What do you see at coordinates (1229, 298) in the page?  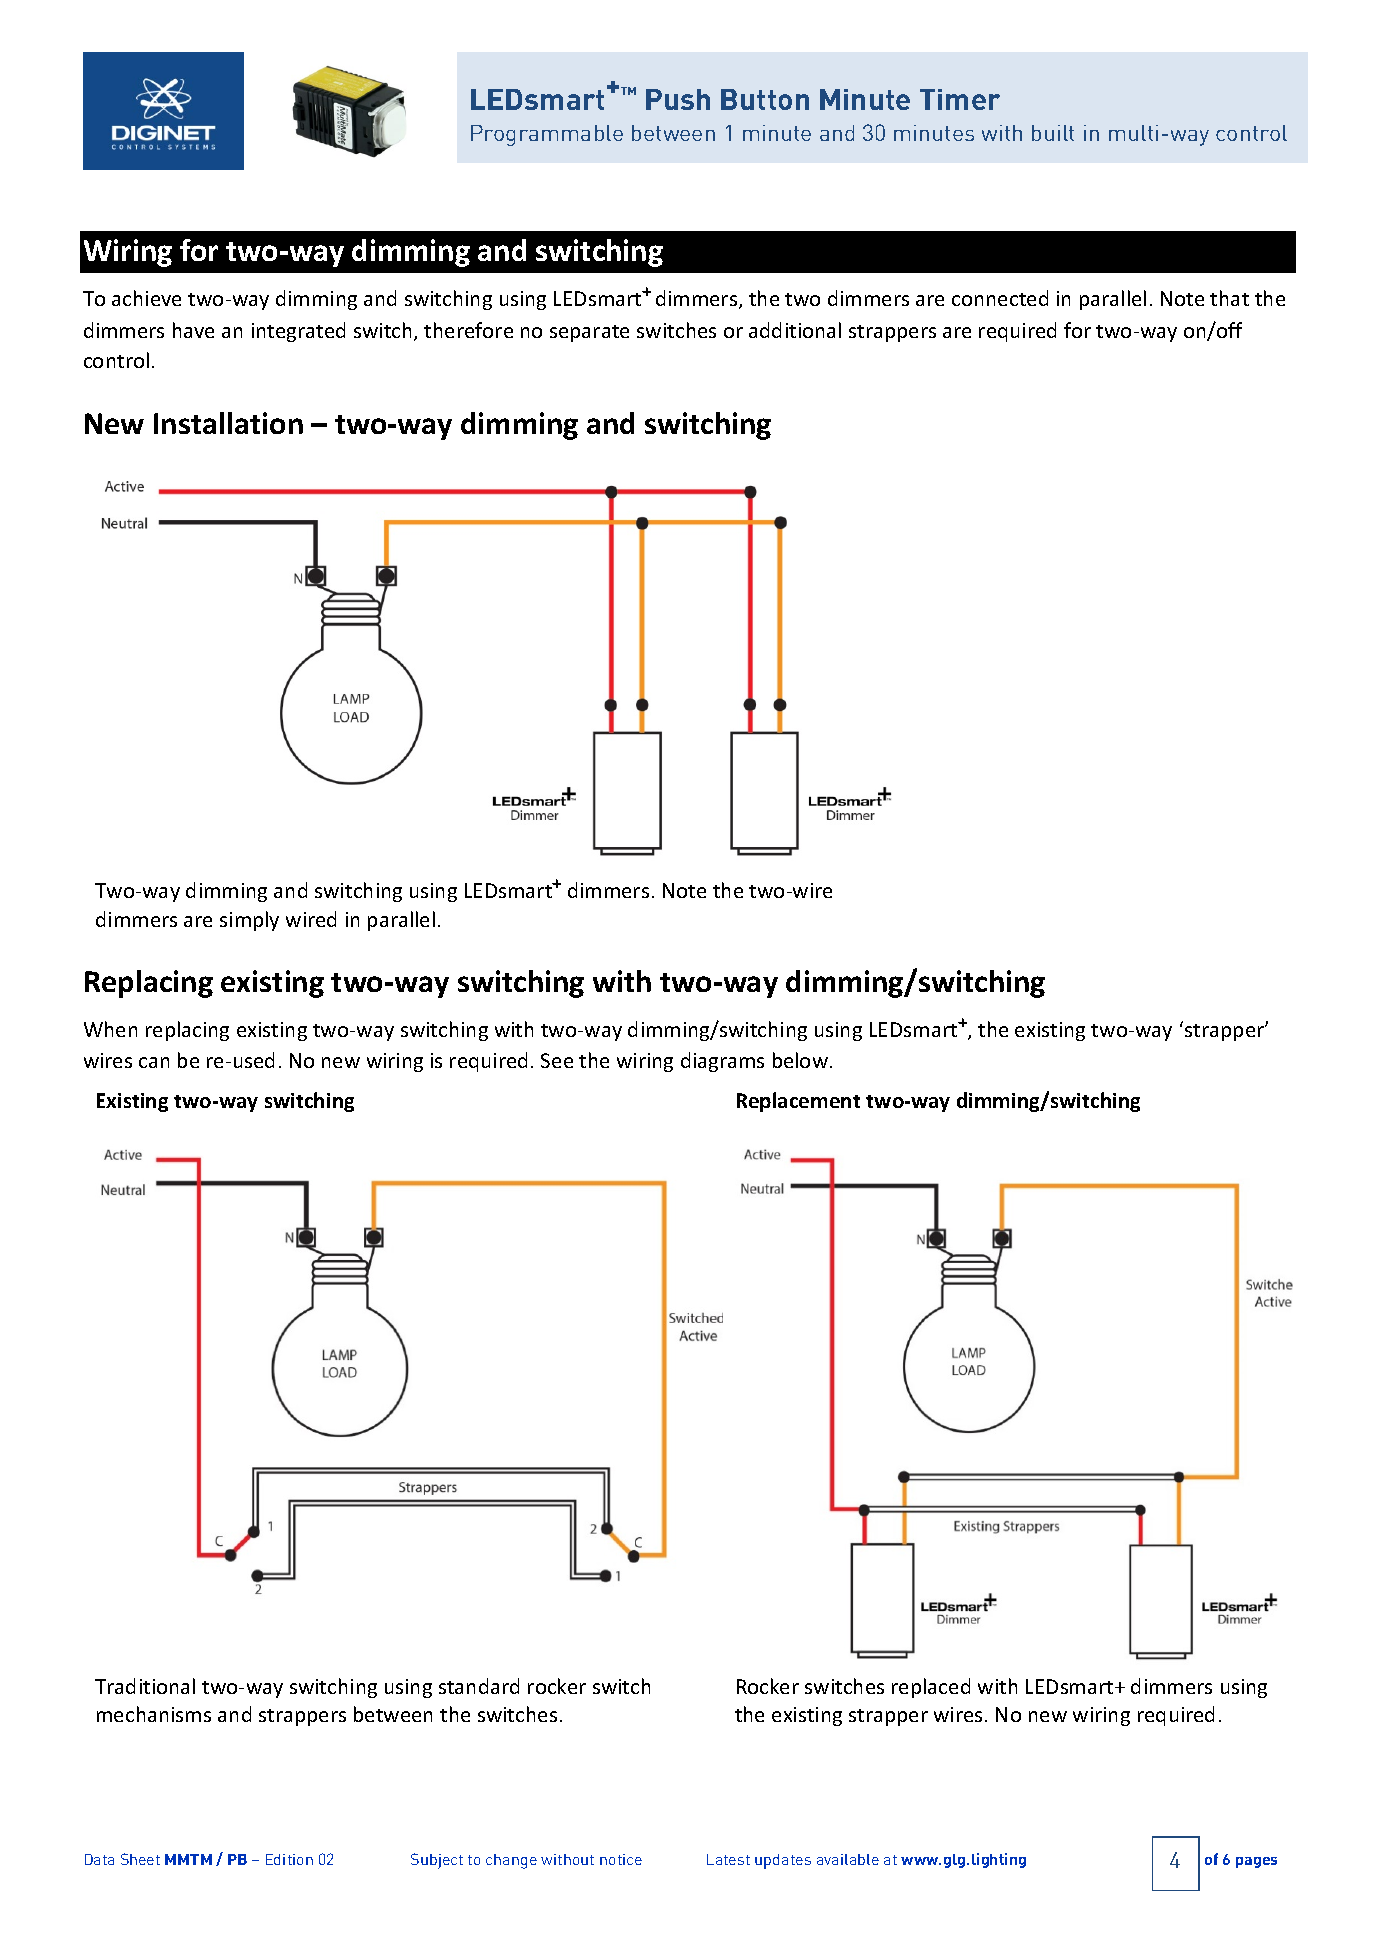 I see `that` at bounding box center [1229, 298].
